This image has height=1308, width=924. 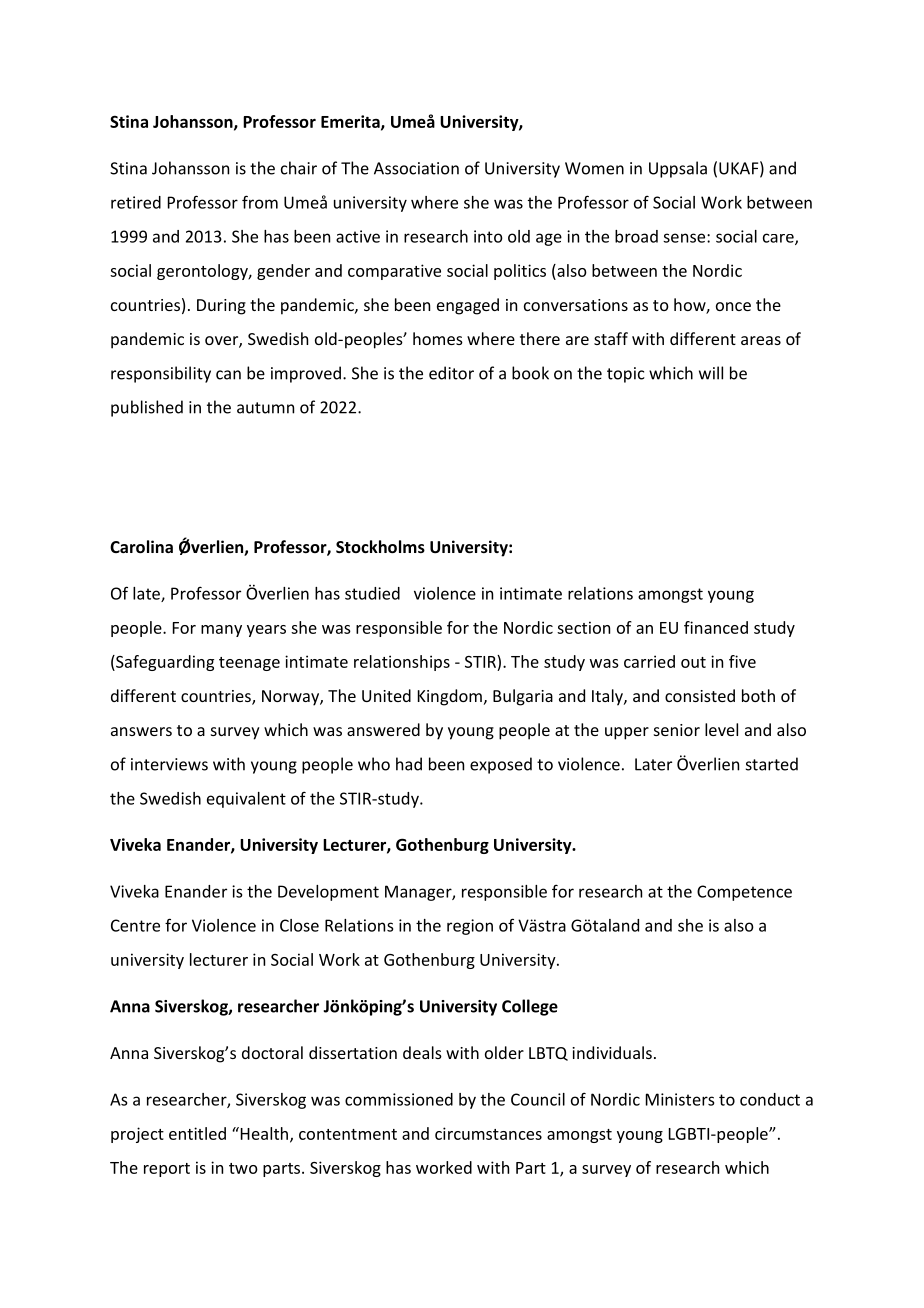 What do you see at coordinates (488, 1133) in the image?
I see `circumstances` at bounding box center [488, 1133].
